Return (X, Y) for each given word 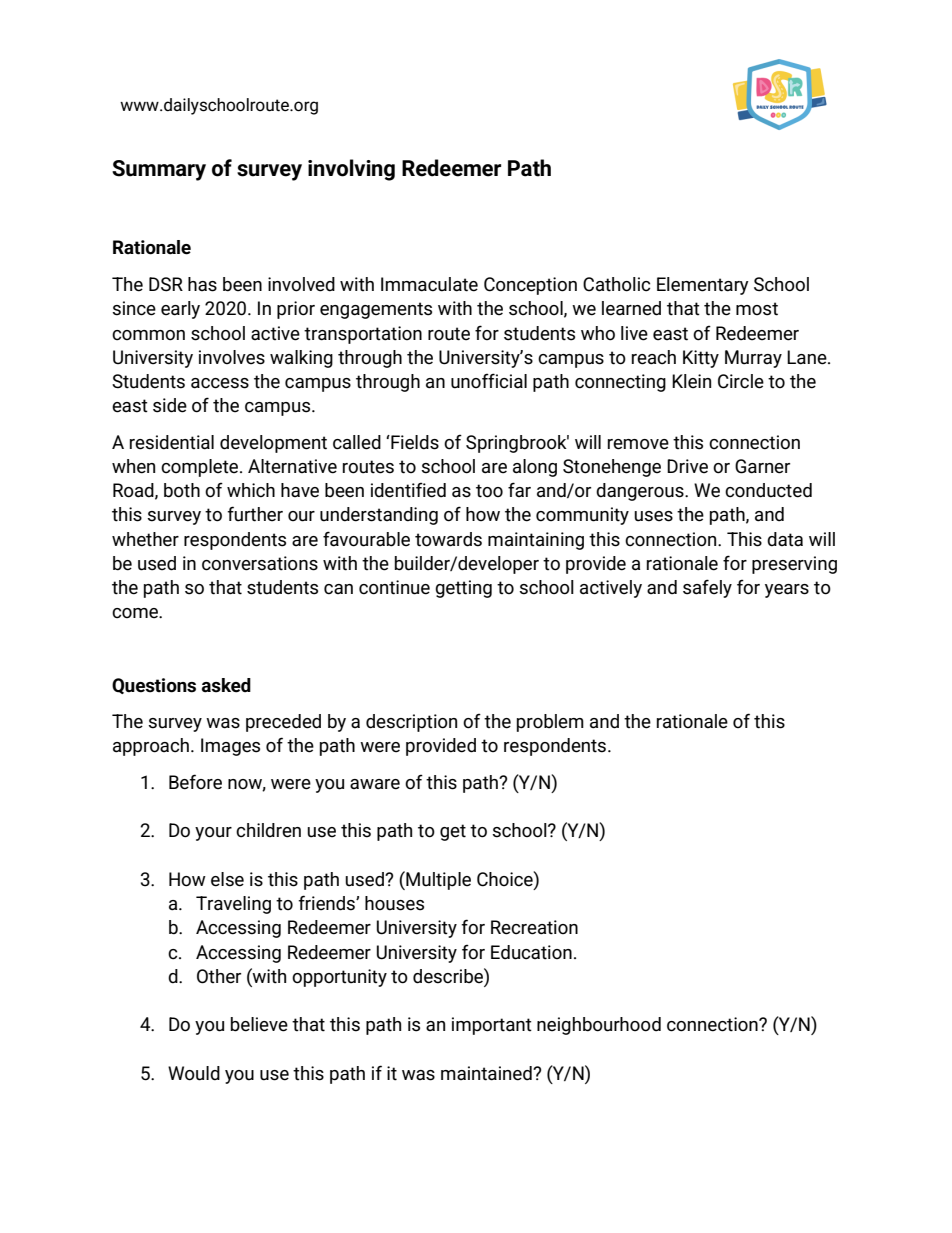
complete (201, 468)
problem (550, 723)
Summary (159, 170)
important (492, 1026)
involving (351, 170)
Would (194, 1073)
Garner (762, 466)
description (411, 723)
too (489, 491)
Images (230, 747)
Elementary (703, 286)
